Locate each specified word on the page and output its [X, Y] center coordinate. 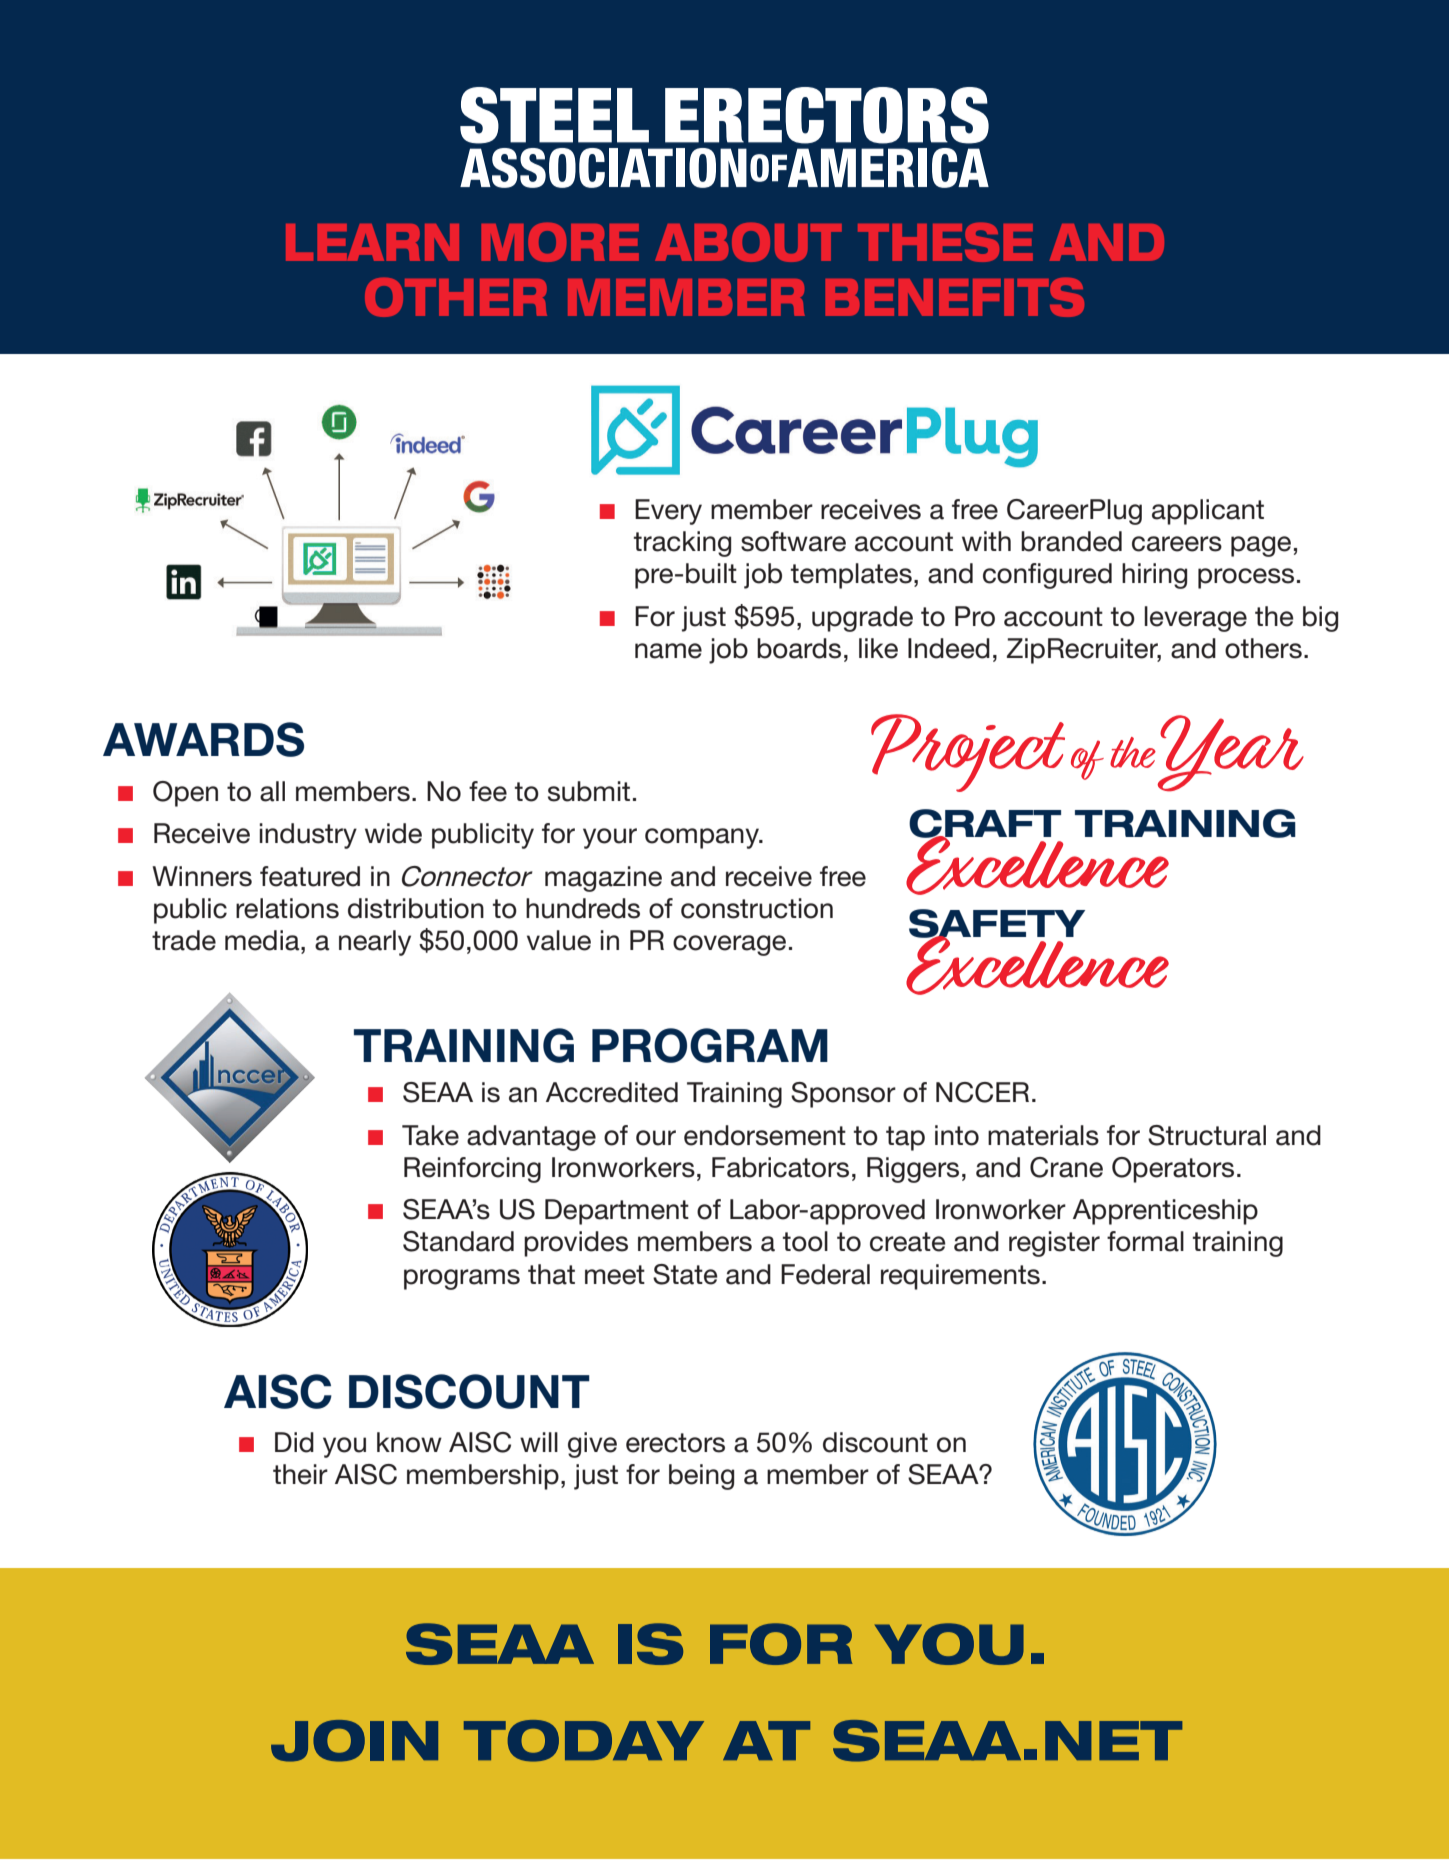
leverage [1196, 619]
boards [799, 648]
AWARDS [203, 739]
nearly [375, 943]
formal [1145, 1241]
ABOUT [748, 242]
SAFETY [997, 924]
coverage [729, 945]
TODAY [584, 1741]
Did [294, 1442]
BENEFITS [955, 297]
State [685, 1274]
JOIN [354, 1741]
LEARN [372, 242]
